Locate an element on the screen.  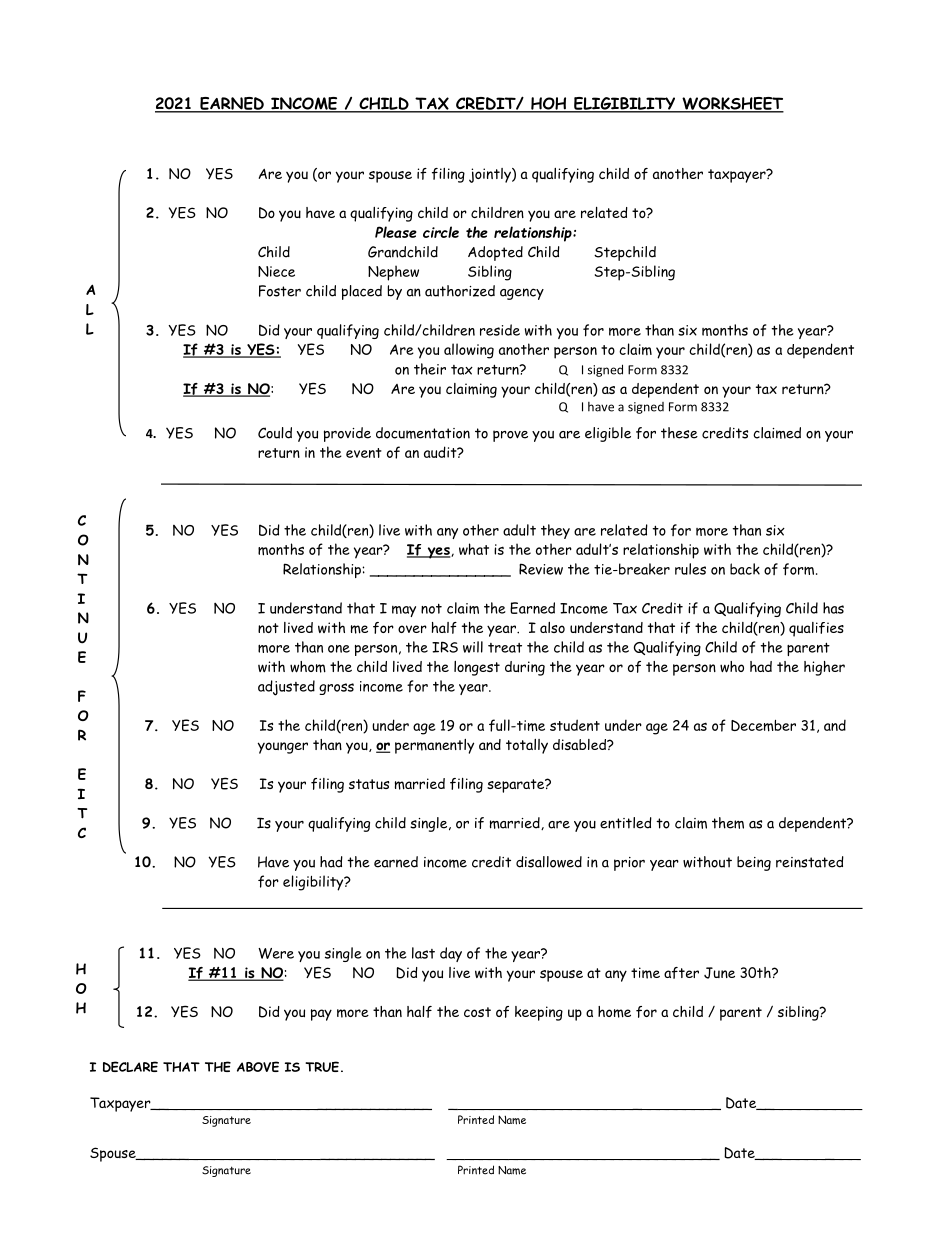
Could is located at coordinates (275, 433).
